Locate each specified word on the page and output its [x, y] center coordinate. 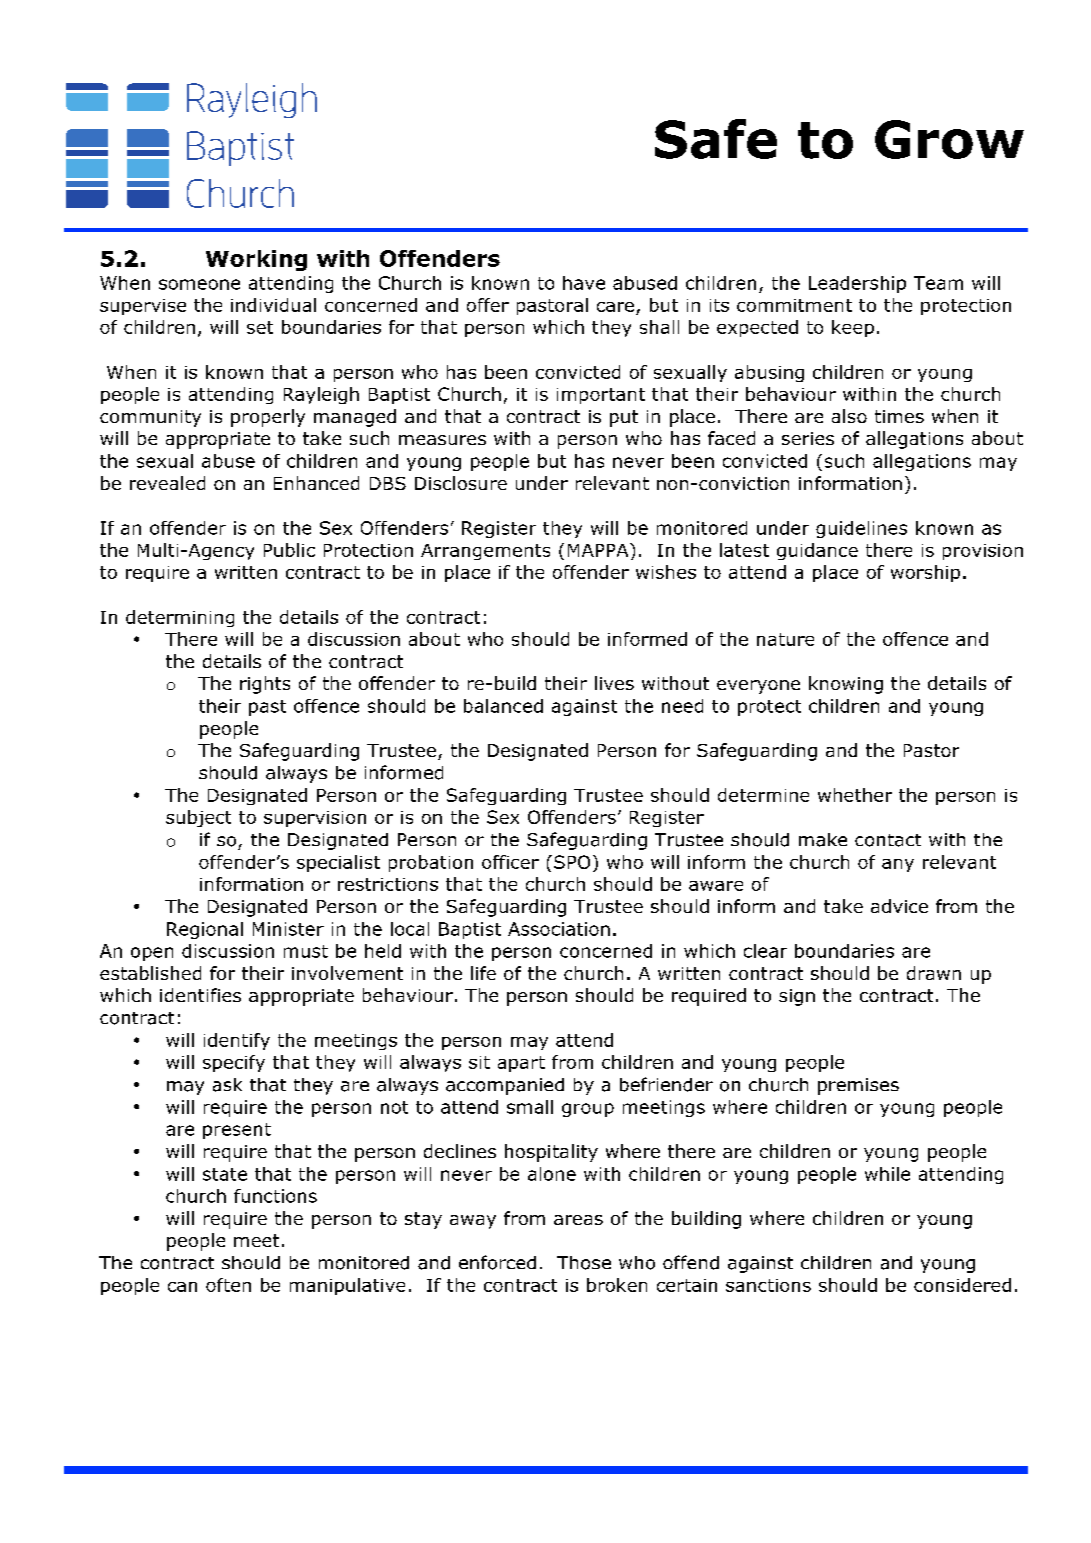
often [228, 1285]
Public [289, 550]
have [584, 283]
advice [899, 906]
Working [256, 260]
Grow [949, 139]
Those [584, 1263]
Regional [205, 930]
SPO [572, 862]
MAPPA [599, 550]
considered [962, 1285]
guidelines [861, 529]
